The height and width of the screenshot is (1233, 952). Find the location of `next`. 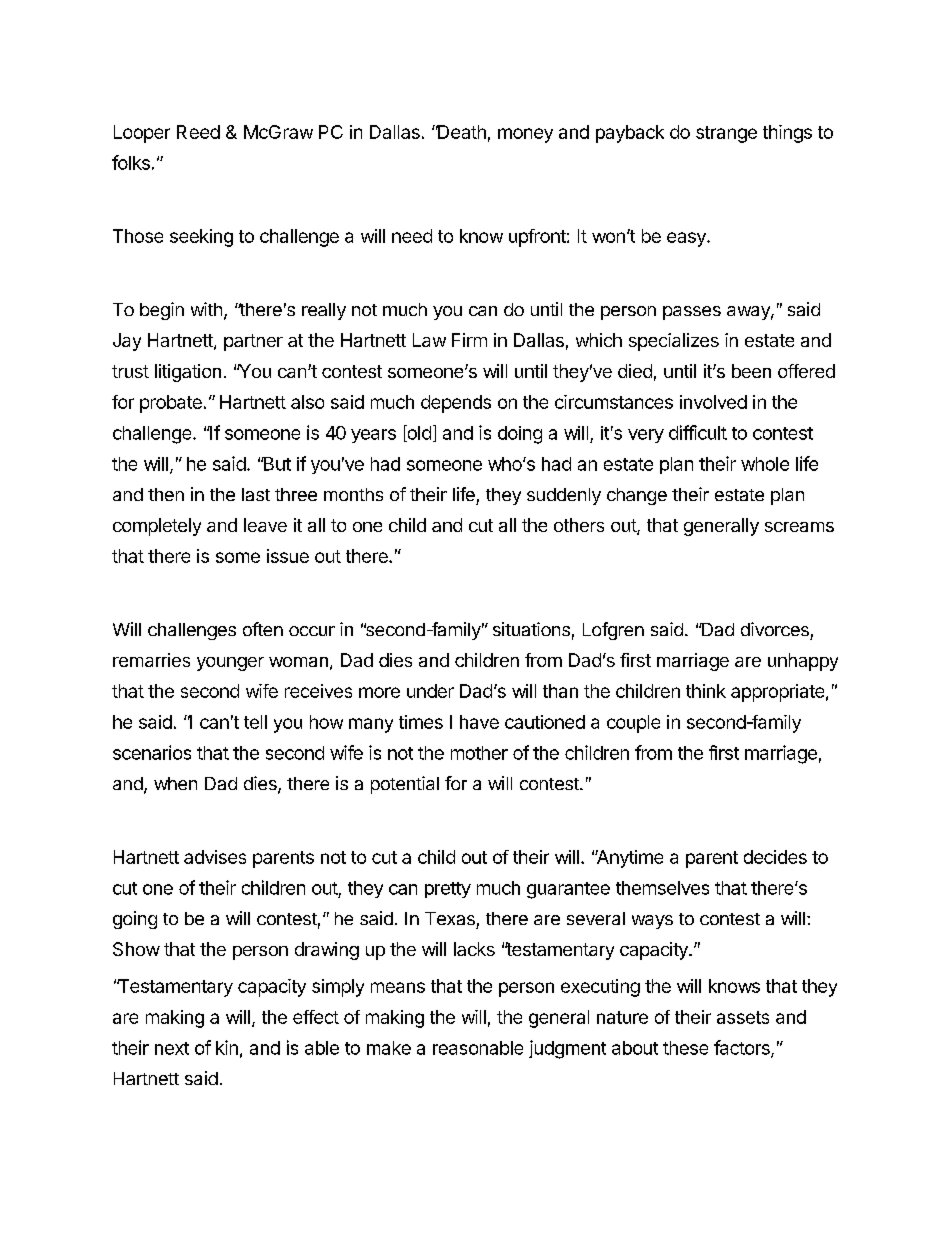

next is located at coordinates (172, 1048).
